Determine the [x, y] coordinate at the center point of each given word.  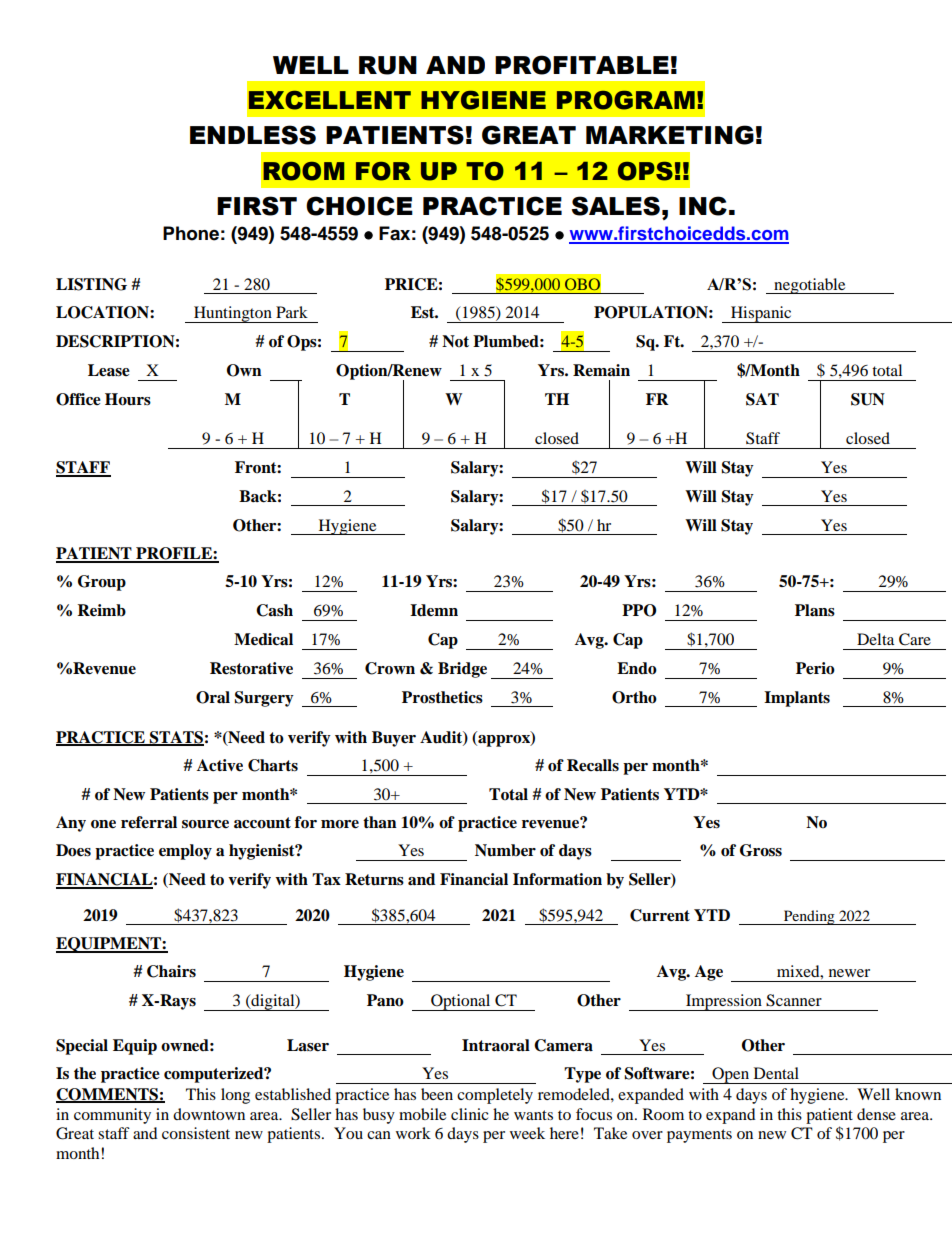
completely [495, 1096]
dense [876, 1114]
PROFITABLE [582, 65]
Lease [109, 370]
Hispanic [761, 314]
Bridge [462, 670]
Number [505, 850]
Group [102, 583]
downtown [209, 1114]
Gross [761, 850]
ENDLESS [253, 135]
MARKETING [670, 135]
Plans [815, 610]
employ [185, 852]
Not [455, 341]
